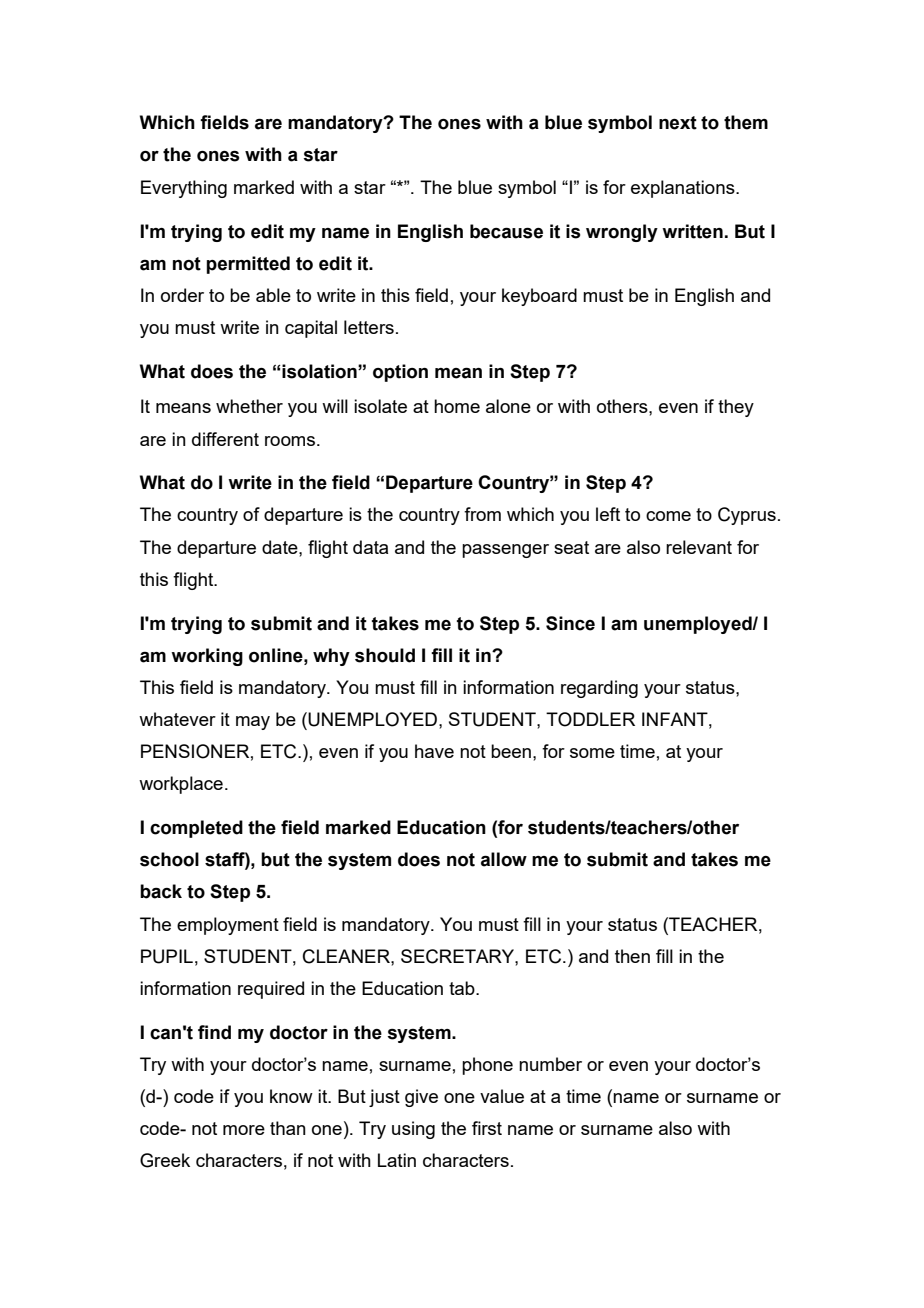 Image resolution: width=924 pixels, height=1308 pixels. What do you see at coordinates (487, 1128) in the screenshot?
I see `first` at bounding box center [487, 1128].
